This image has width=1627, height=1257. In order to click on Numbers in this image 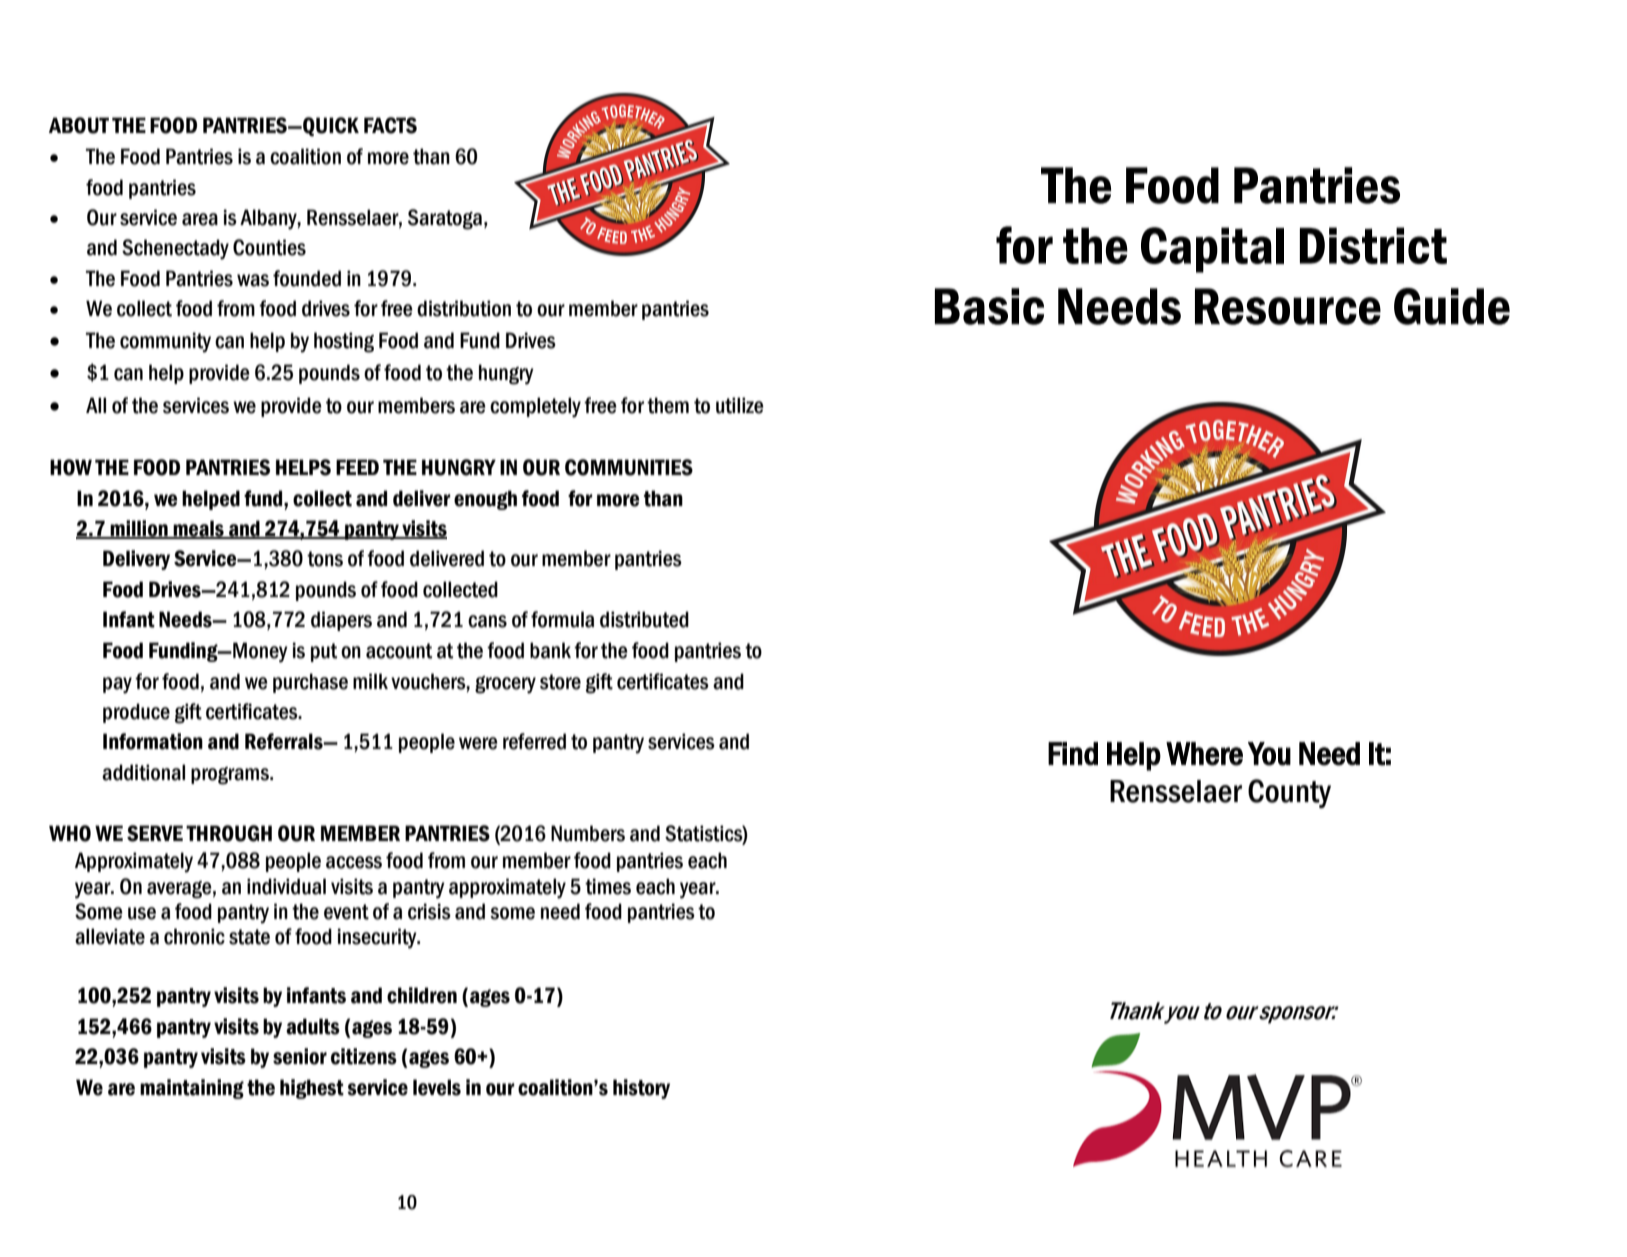, I will do `click(588, 833)`.
